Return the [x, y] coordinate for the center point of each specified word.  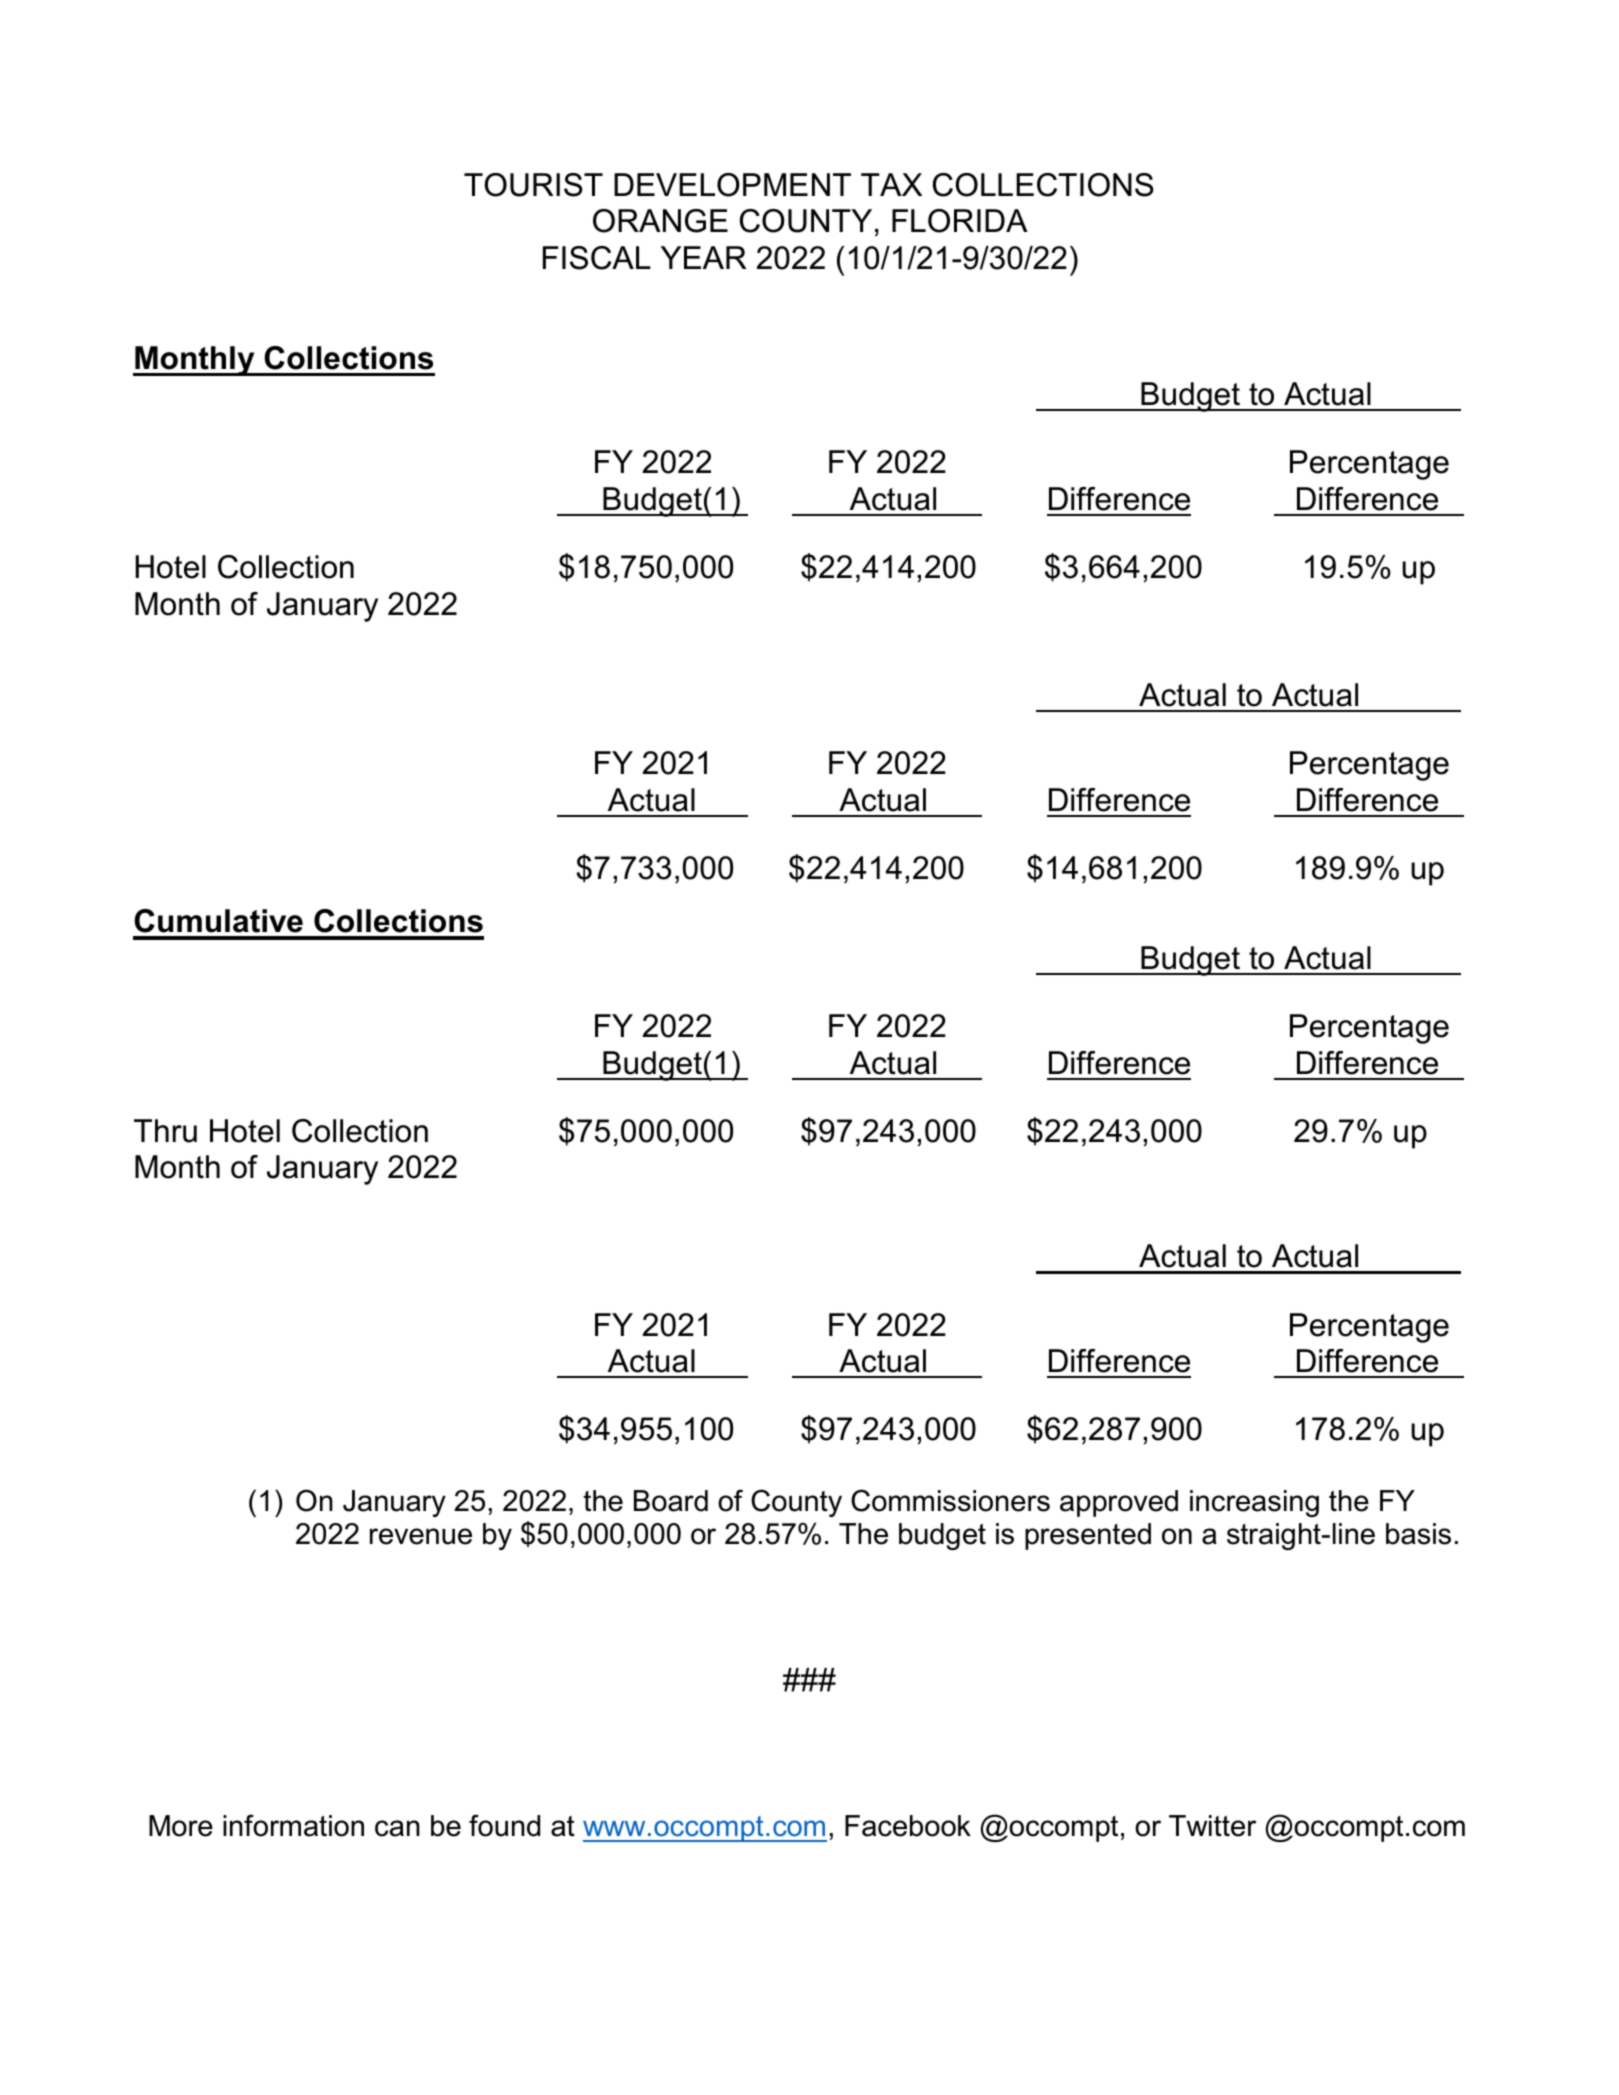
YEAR [704, 257]
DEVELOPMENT [732, 185]
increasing [1254, 1503]
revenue [421, 1536]
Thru [165, 1131]
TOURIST [533, 185]
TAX [891, 184]
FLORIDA [960, 221]
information [293, 1825]
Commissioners [950, 1500]
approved [1119, 1503]
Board [671, 1501]
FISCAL [597, 258]
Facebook [908, 1826]
